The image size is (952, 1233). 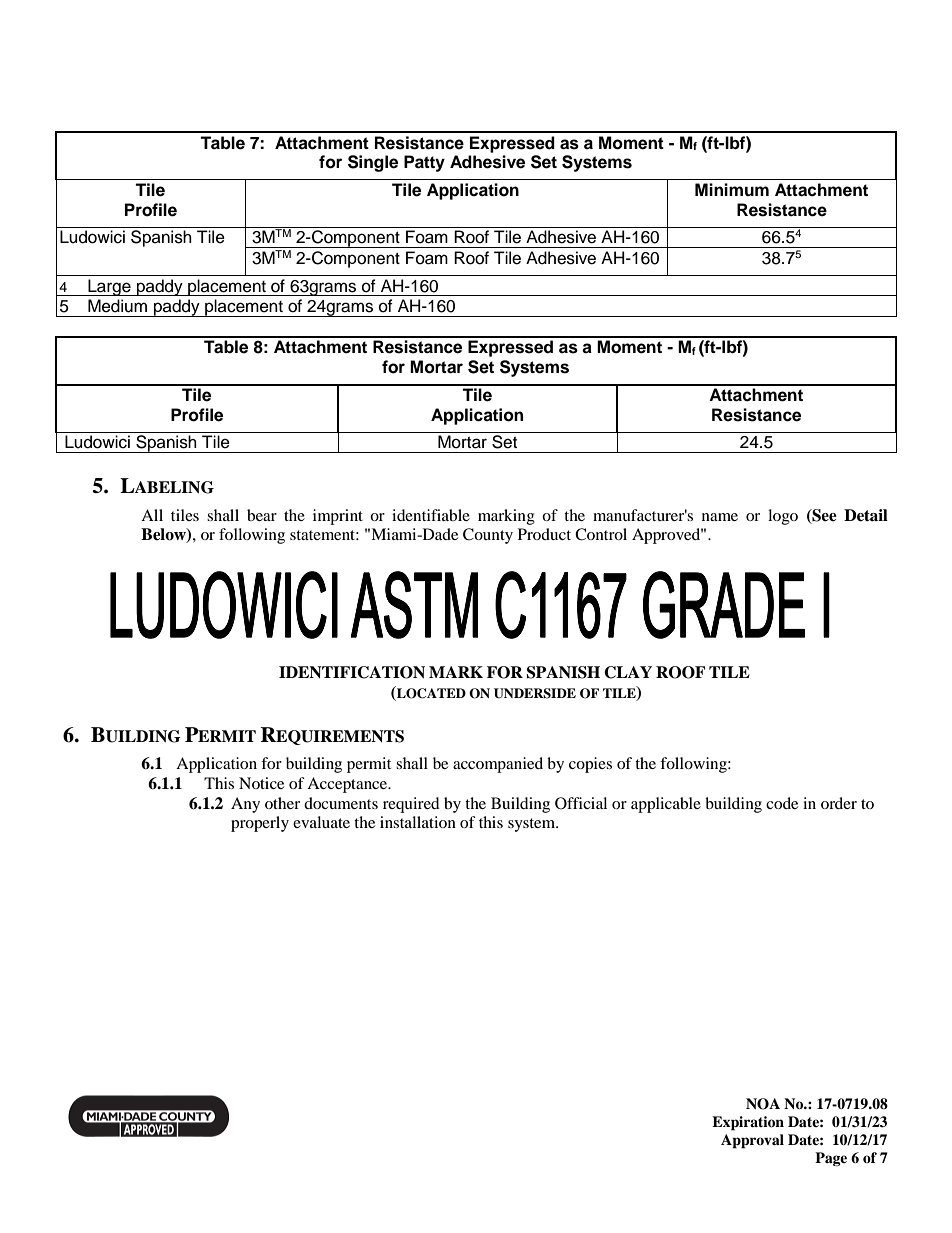 I want to click on Product, so click(x=544, y=534).
